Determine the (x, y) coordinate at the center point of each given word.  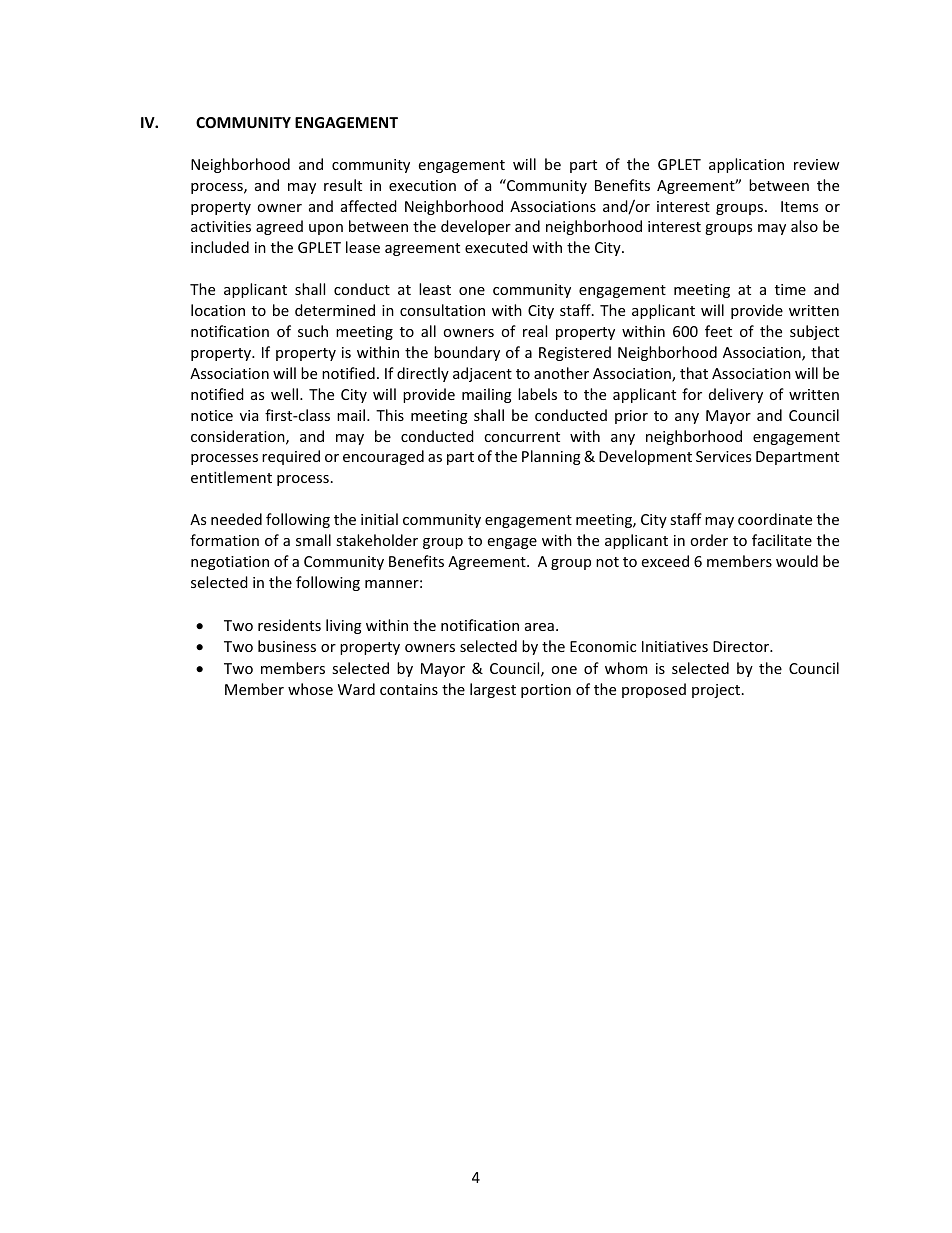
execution (422, 185)
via (249, 415)
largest (493, 690)
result (343, 185)
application (746, 165)
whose (310, 689)
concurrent (522, 437)
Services (723, 456)
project (717, 691)
